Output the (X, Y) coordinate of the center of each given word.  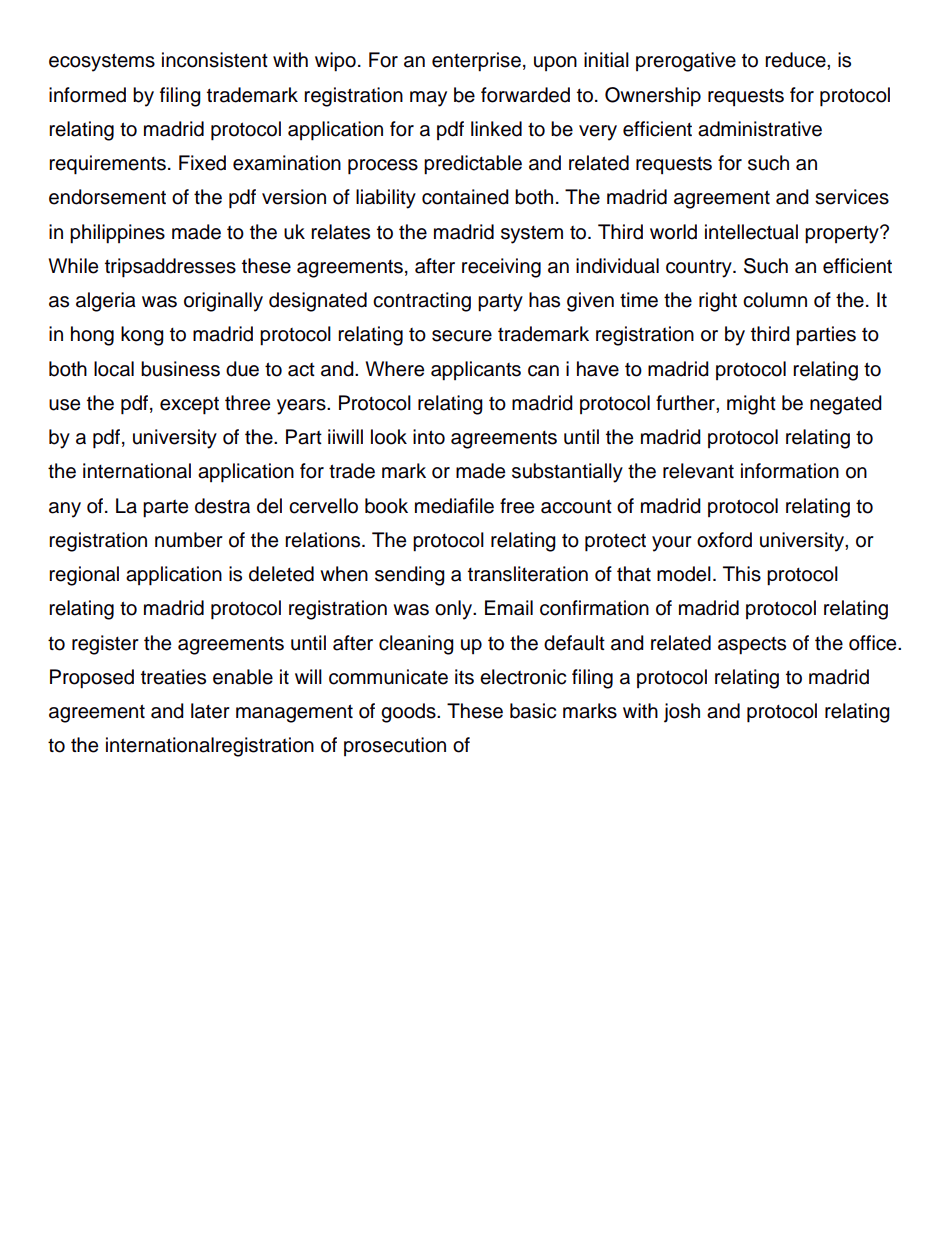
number (189, 540)
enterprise (476, 62)
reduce (796, 60)
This (742, 574)
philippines (117, 234)
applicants (476, 371)
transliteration (528, 574)
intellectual (751, 232)
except (189, 406)
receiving (501, 268)
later (210, 711)
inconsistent (215, 60)
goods (409, 713)
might (751, 405)
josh (682, 713)
